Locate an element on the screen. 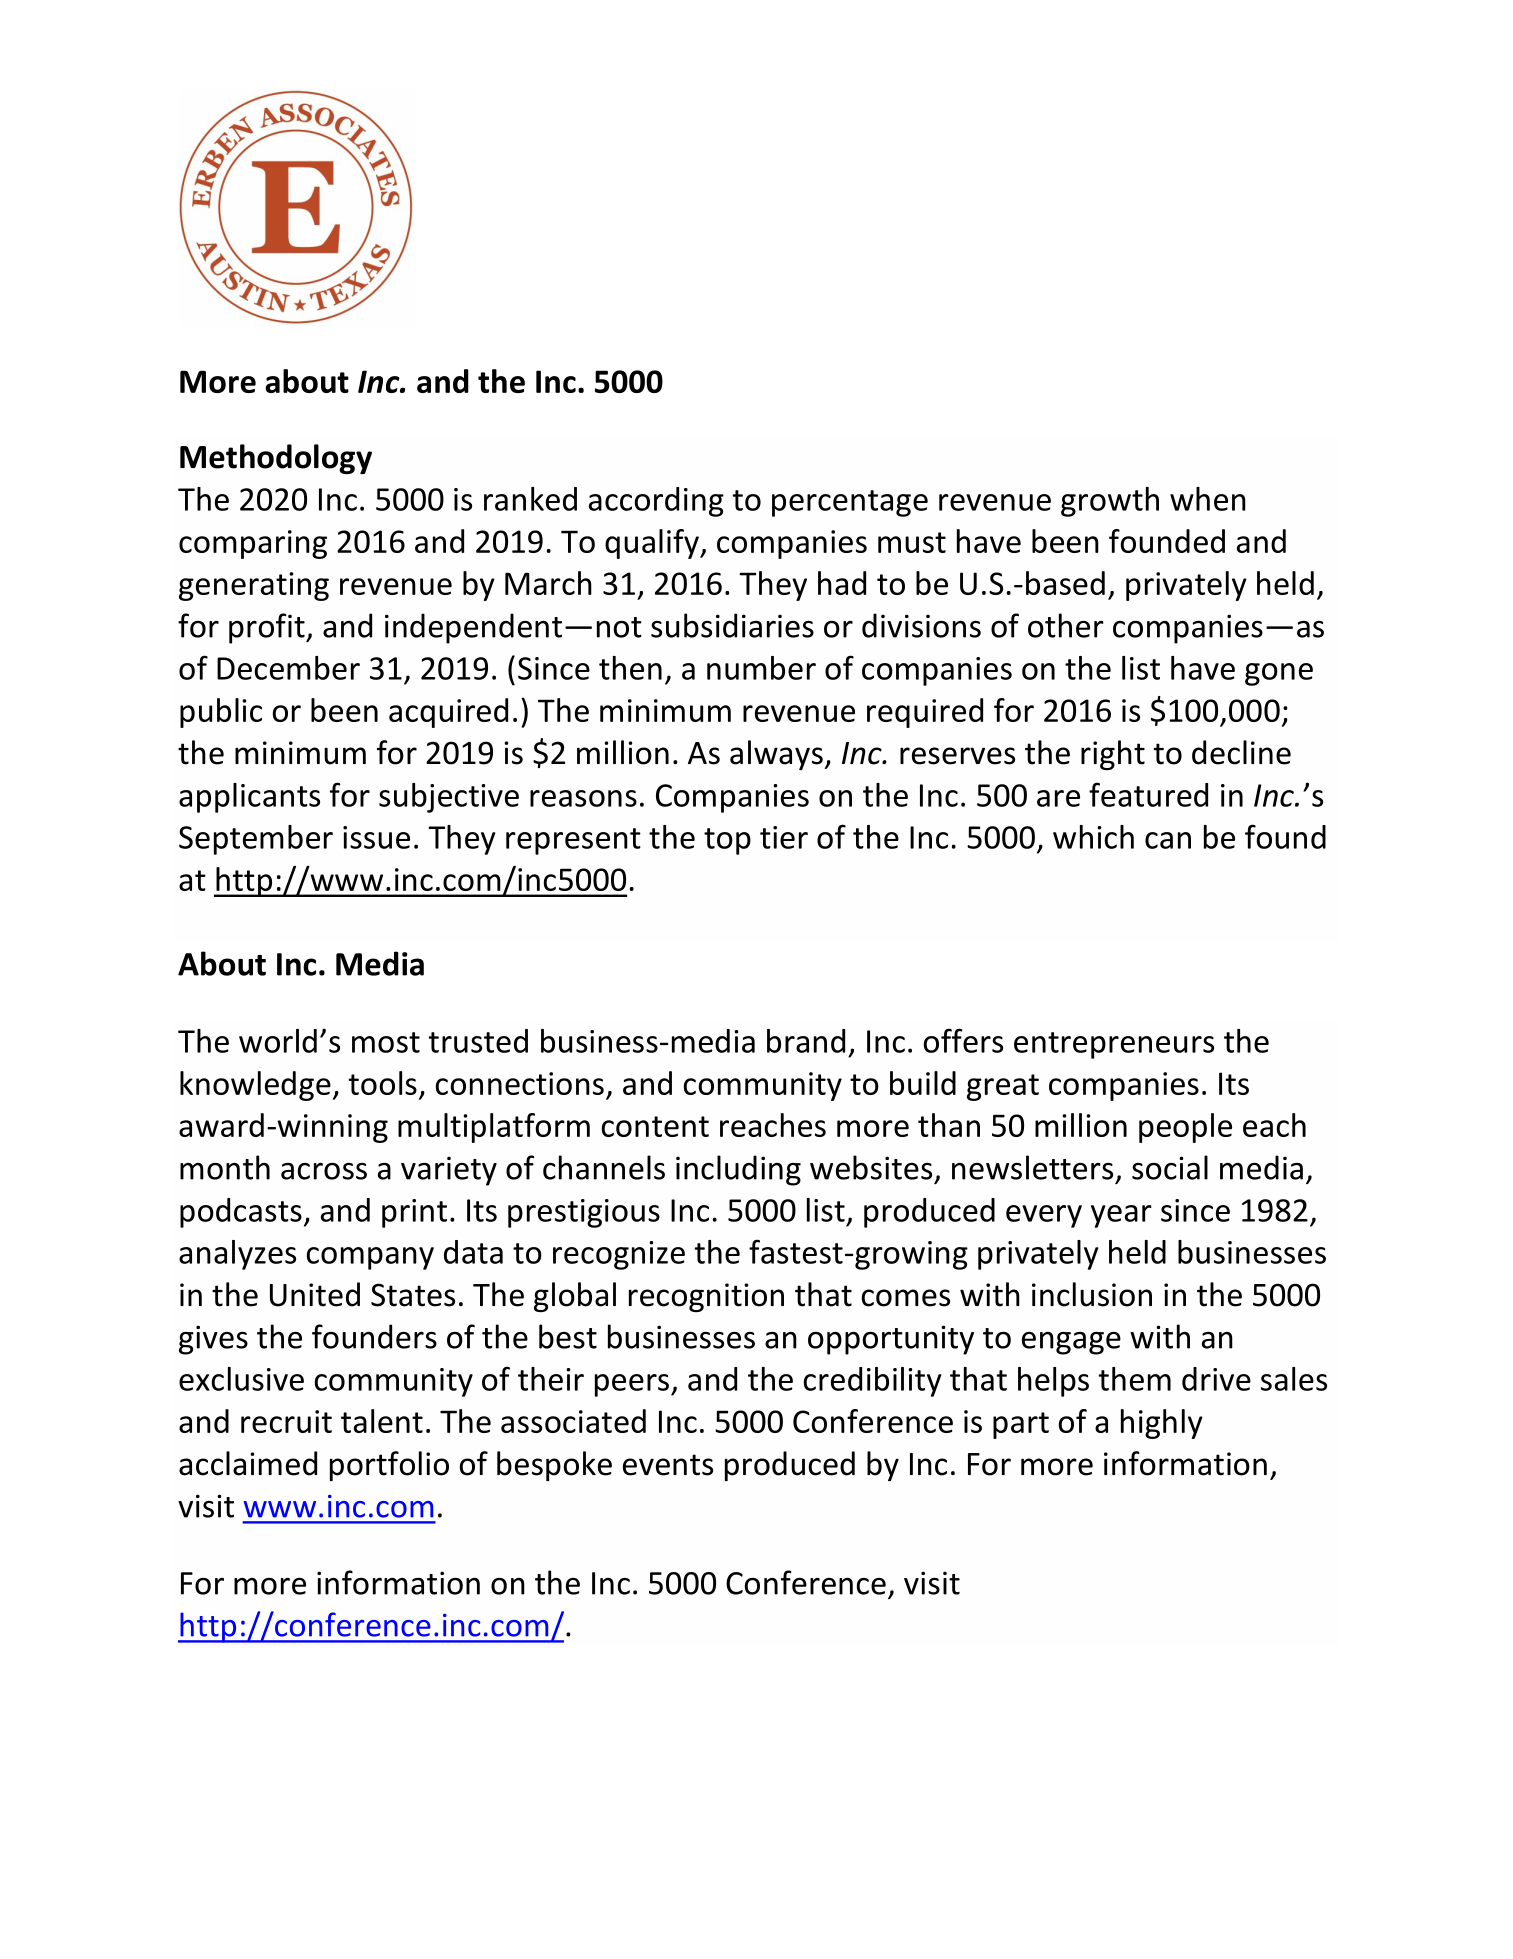 This screenshot has height=1959, width=1513. Methodology is located at coordinates (276, 459).
